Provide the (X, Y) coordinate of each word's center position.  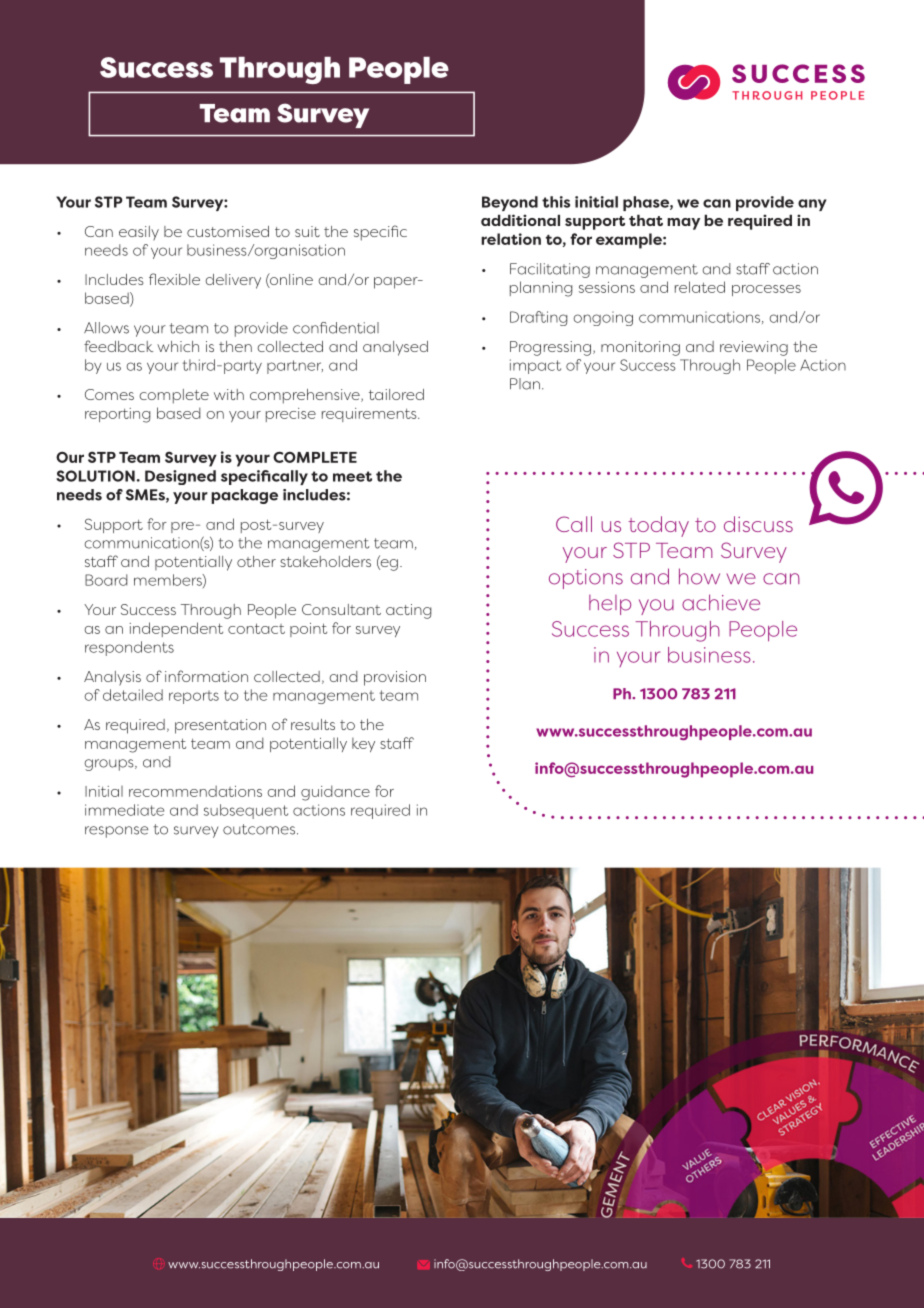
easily (139, 233)
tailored (396, 394)
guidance (335, 793)
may (683, 224)
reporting (117, 415)
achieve (721, 602)
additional (520, 220)
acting (408, 611)
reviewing (754, 348)
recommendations (195, 791)
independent (176, 629)
